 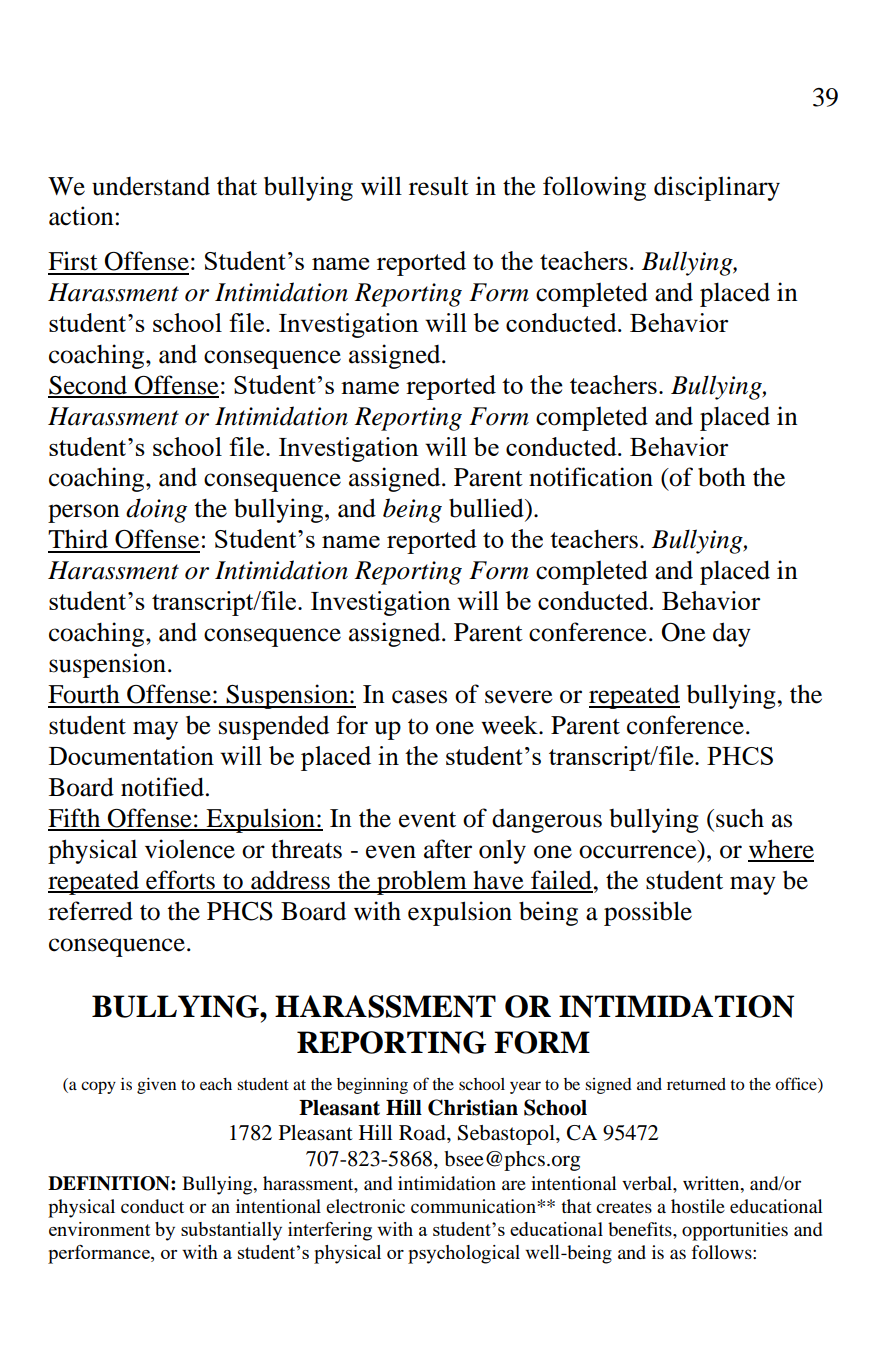 I want to click on result, so click(x=439, y=186).
